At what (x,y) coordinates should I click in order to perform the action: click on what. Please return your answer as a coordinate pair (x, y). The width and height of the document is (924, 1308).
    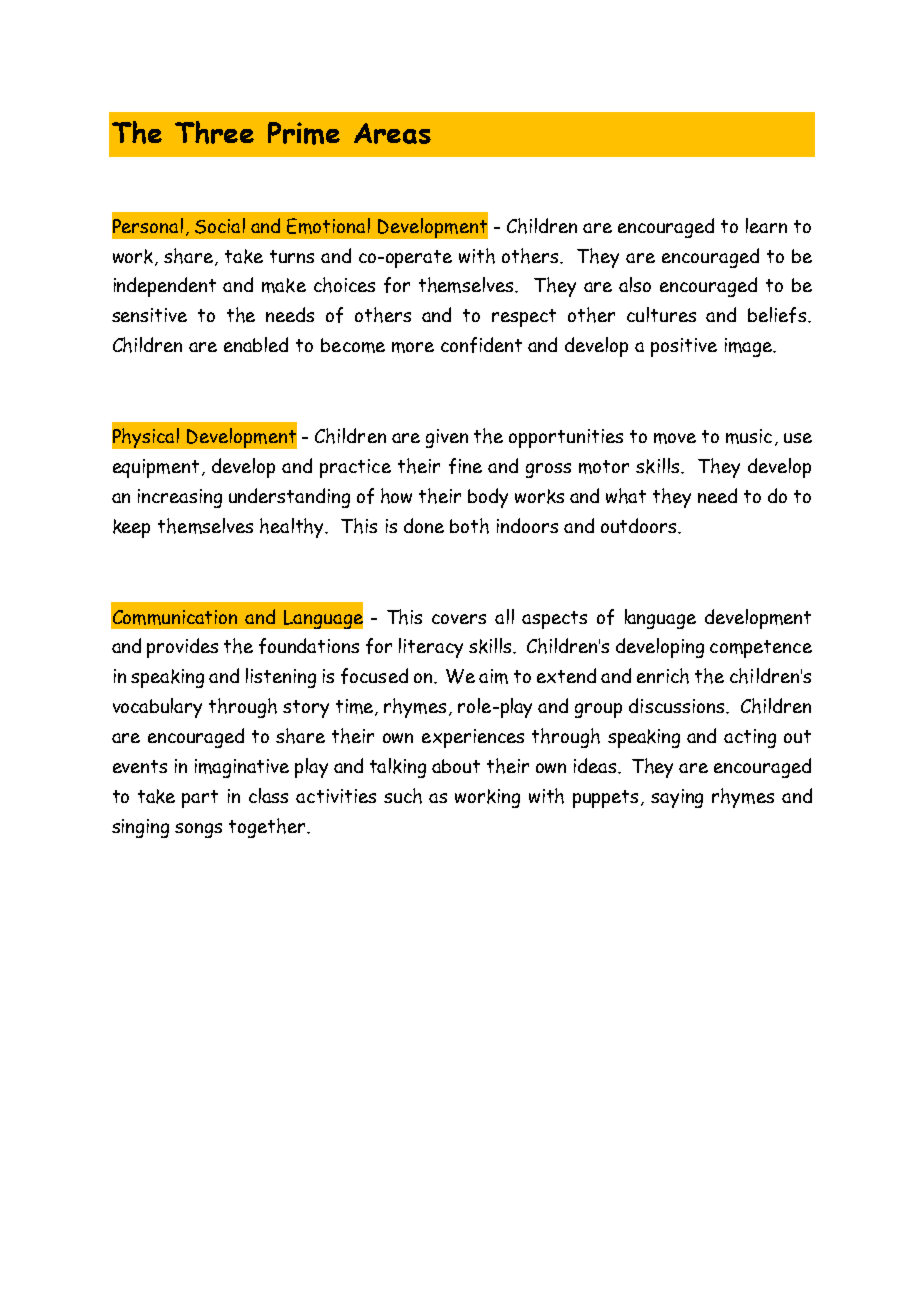
    Looking at the image, I should click on (626, 496).
